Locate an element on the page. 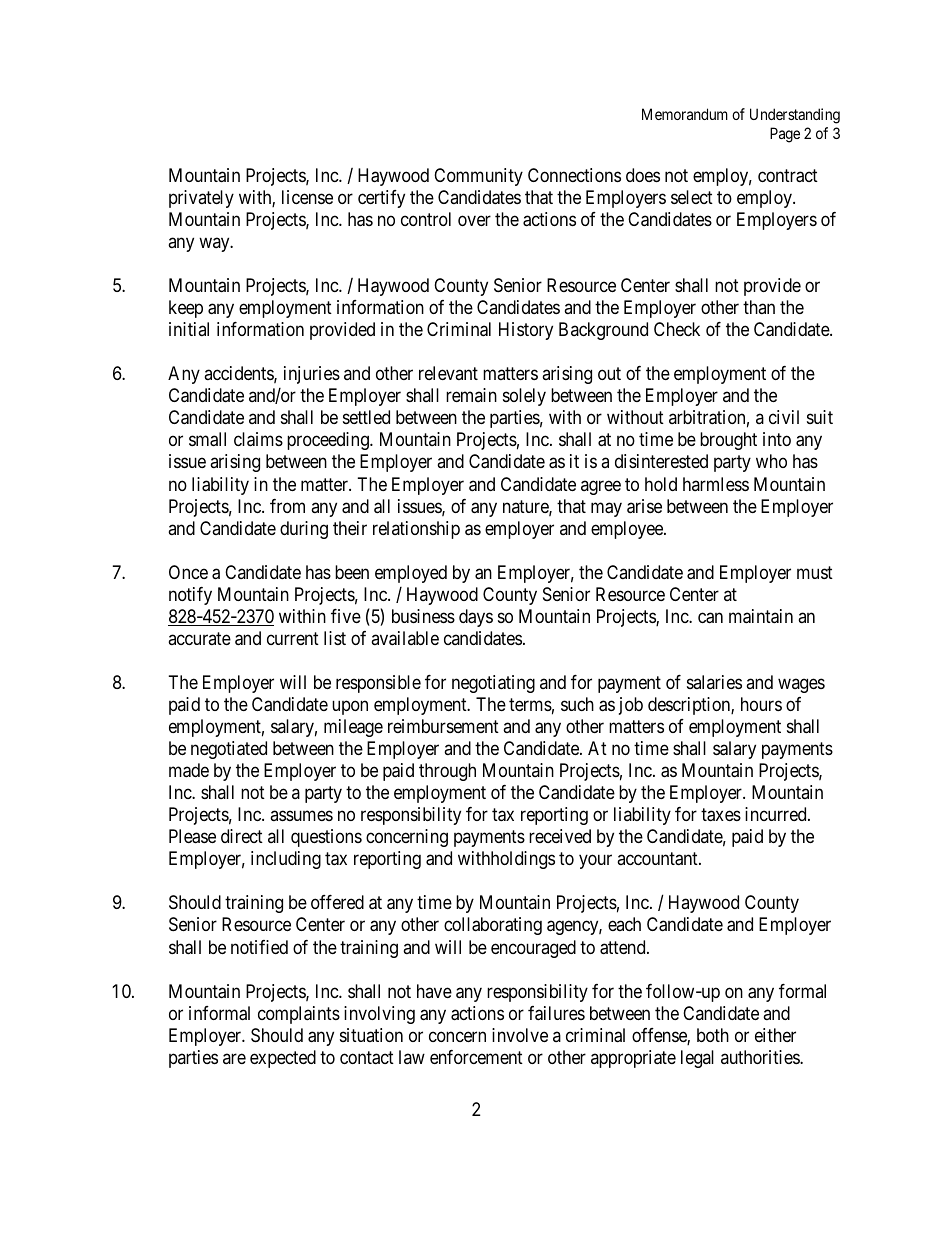 Image resolution: width=952 pixels, height=1233 pixels. both is located at coordinates (713, 1035).
